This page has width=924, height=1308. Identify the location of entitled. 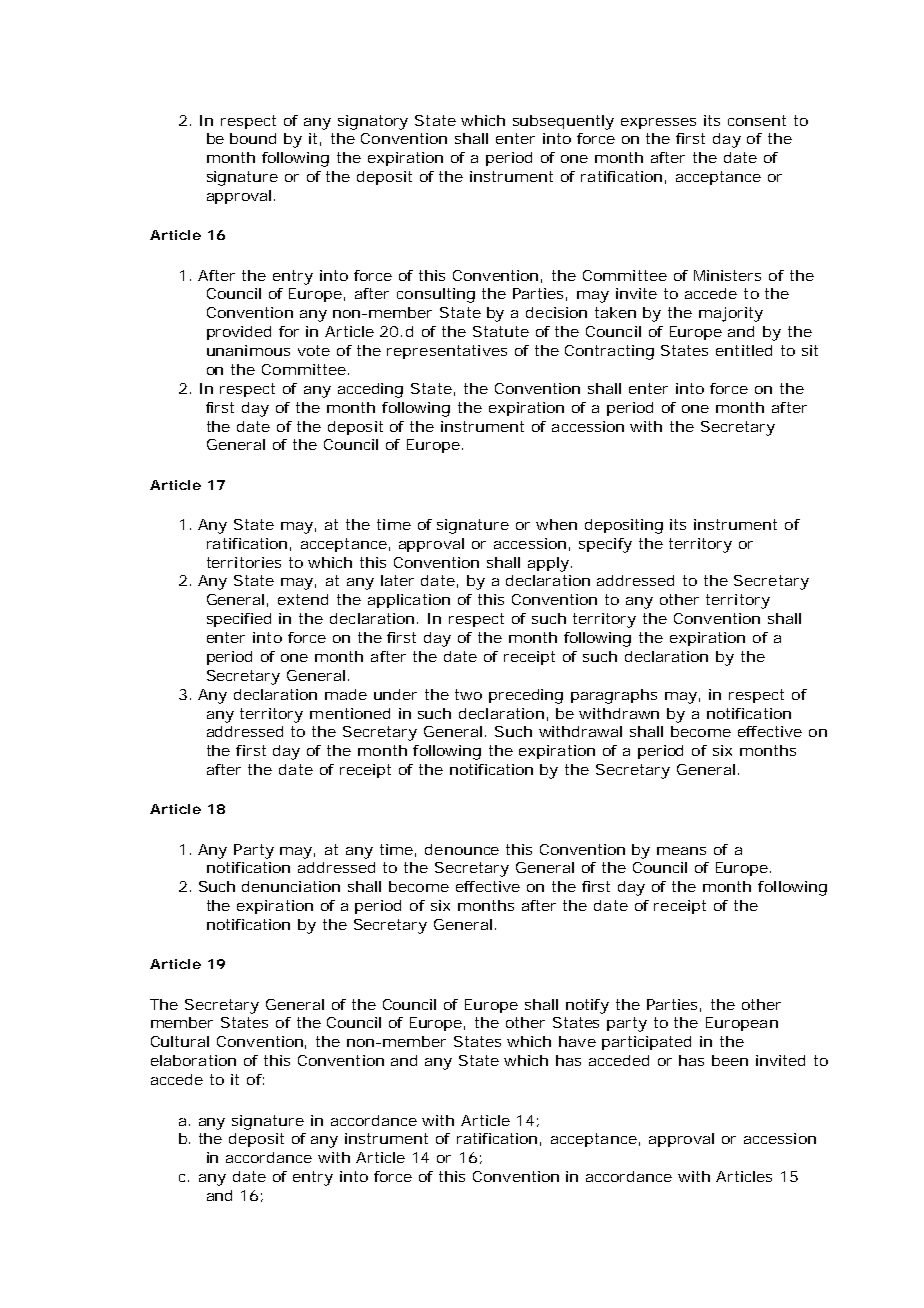
(744, 350).
